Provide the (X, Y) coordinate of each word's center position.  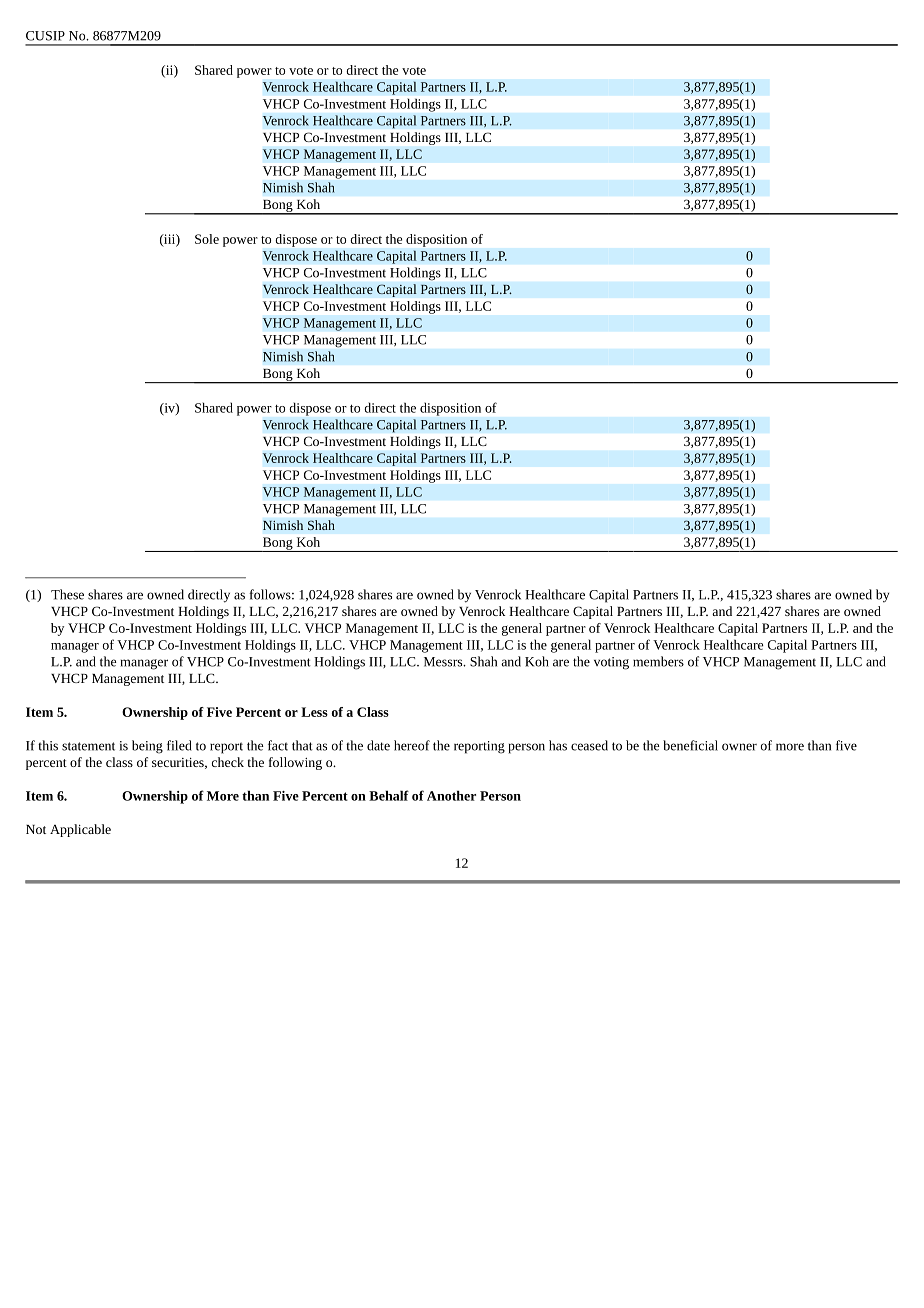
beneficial (690, 745)
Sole (207, 239)
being (147, 747)
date (378, 745)
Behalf (389, 795)
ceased (589, 745)
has (558, 745)
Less (314, 712)
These (67, 594)
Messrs (444, 662)
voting (611, 663)
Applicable (80, 830)
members (658, 661)
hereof (412, 745)
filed (179, 745)
